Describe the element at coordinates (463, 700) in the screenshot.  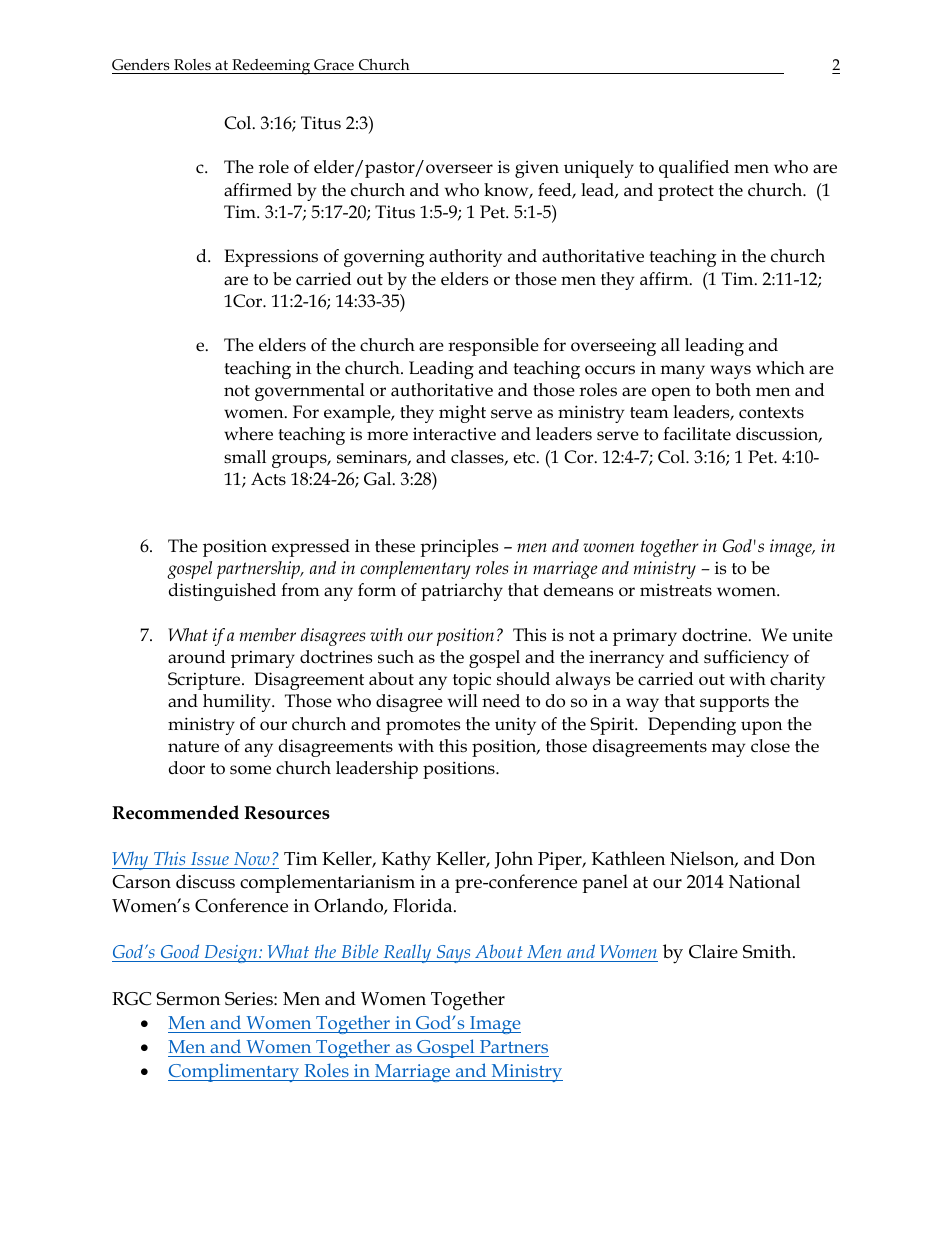
I see `will` at that location.
